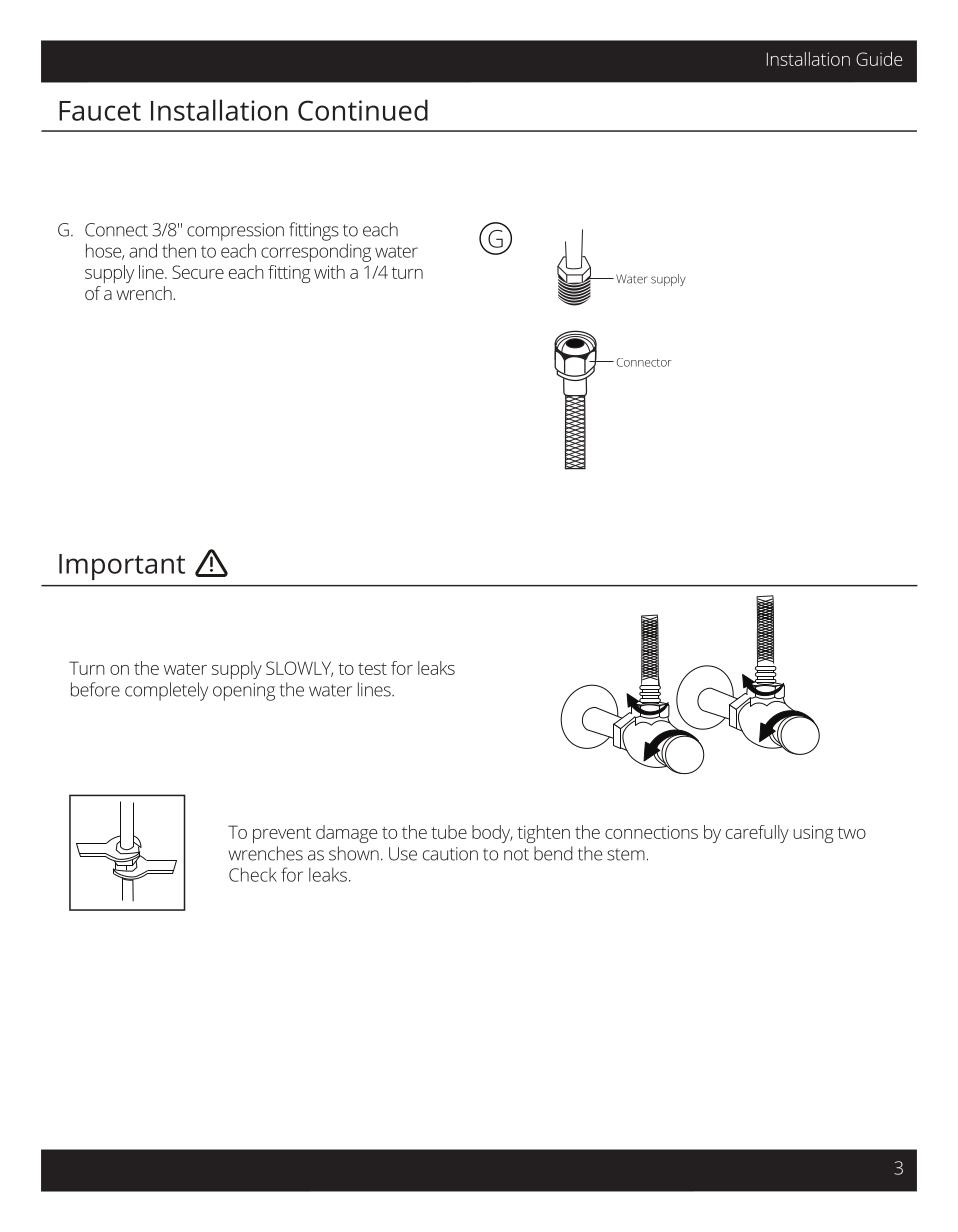 Image resolution: width=958 pixels, height=1232 pixels. Describe the element at coordinates (122, 567) in the page. I see `Important` at that location.
